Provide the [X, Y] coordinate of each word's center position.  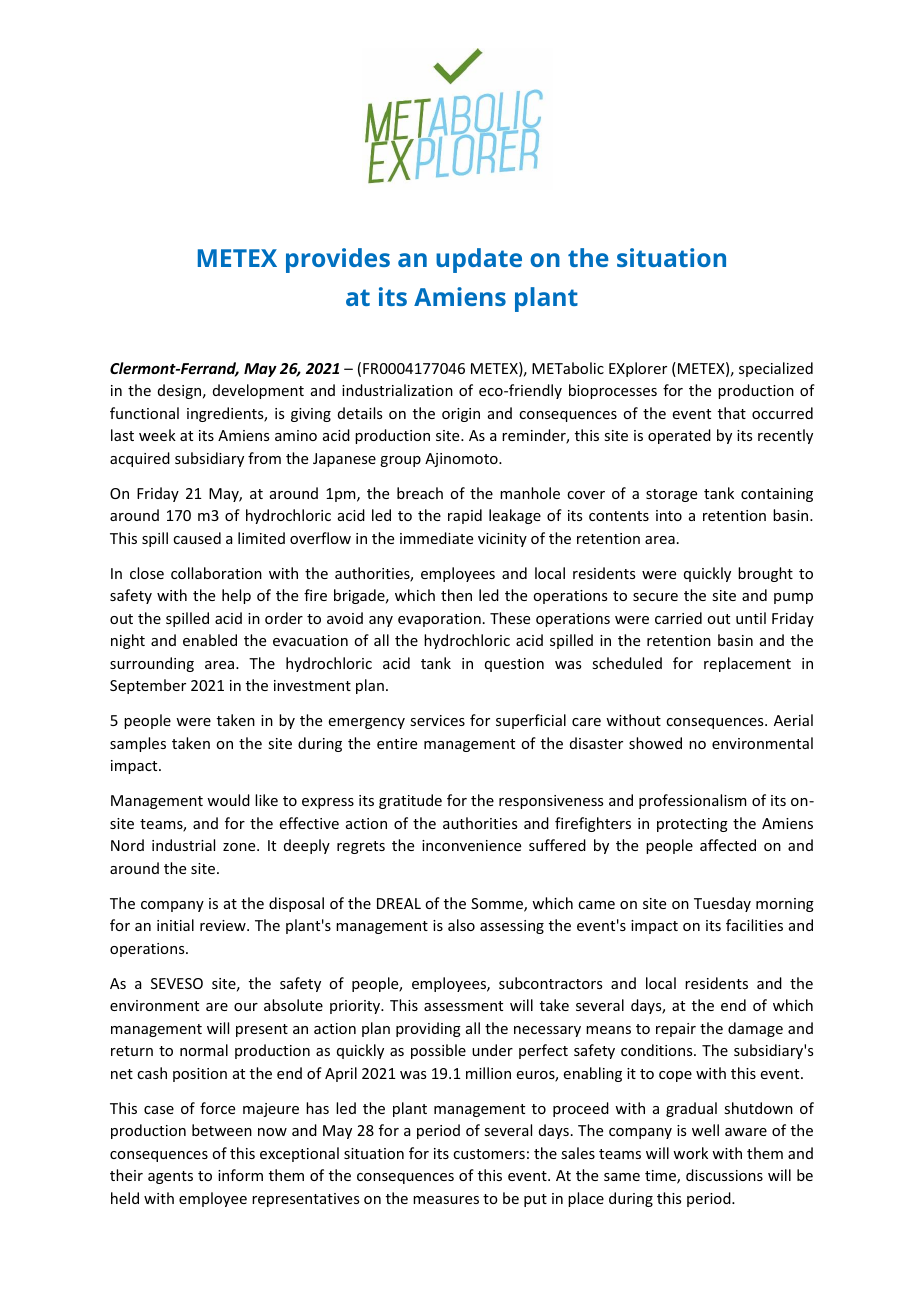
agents [170, 1177]
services [437, 720]
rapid [465, 516]
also [461, 925]
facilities [754, 925]
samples [138, 744]
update [479, 260]
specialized [776, 369]
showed [655, 743]
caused [197, 538]
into [669, 515]
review [224, 925]
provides [338, 260]
